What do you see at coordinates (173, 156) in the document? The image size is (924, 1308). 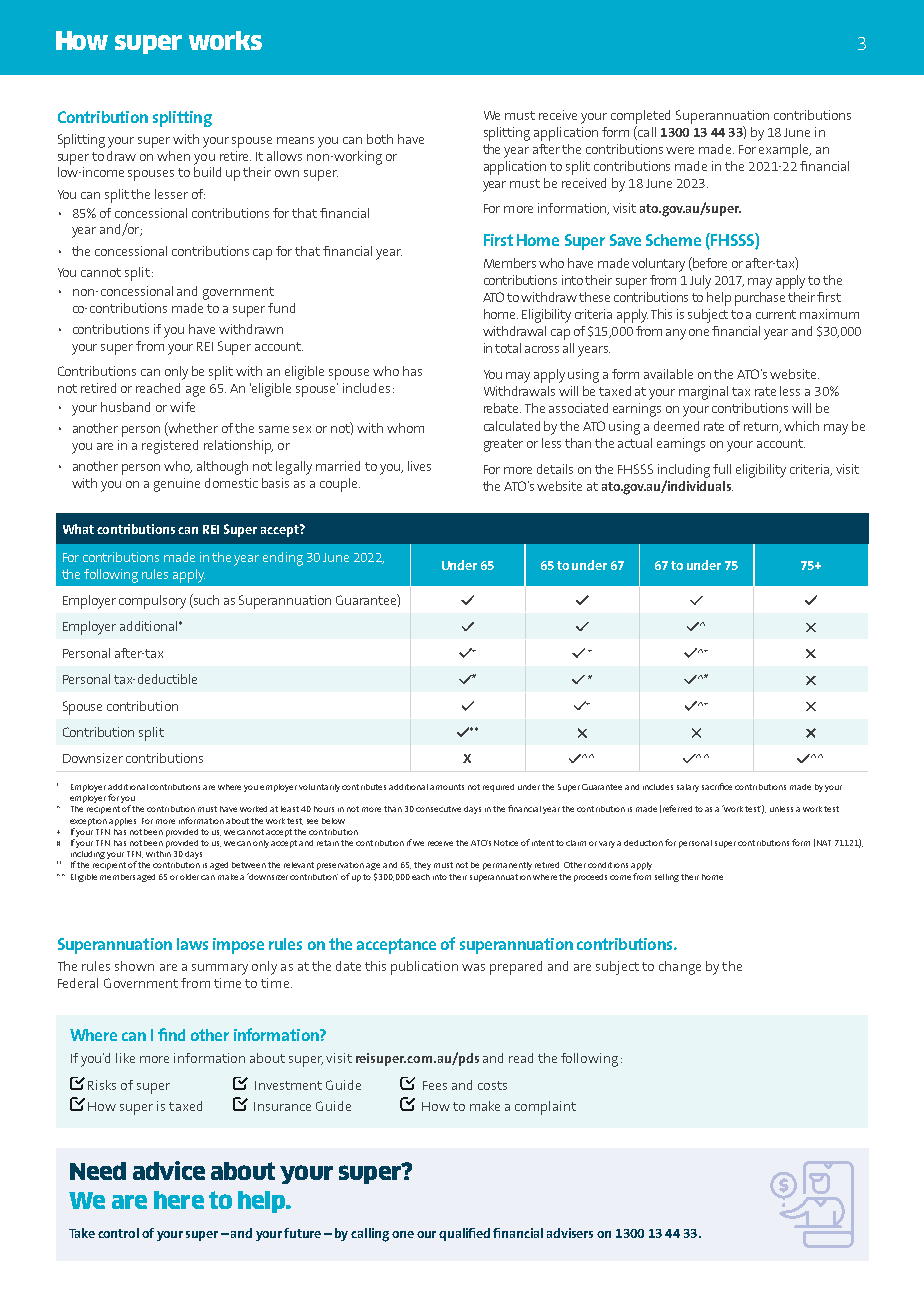 I see `when` at bounding box center [173, 156].
